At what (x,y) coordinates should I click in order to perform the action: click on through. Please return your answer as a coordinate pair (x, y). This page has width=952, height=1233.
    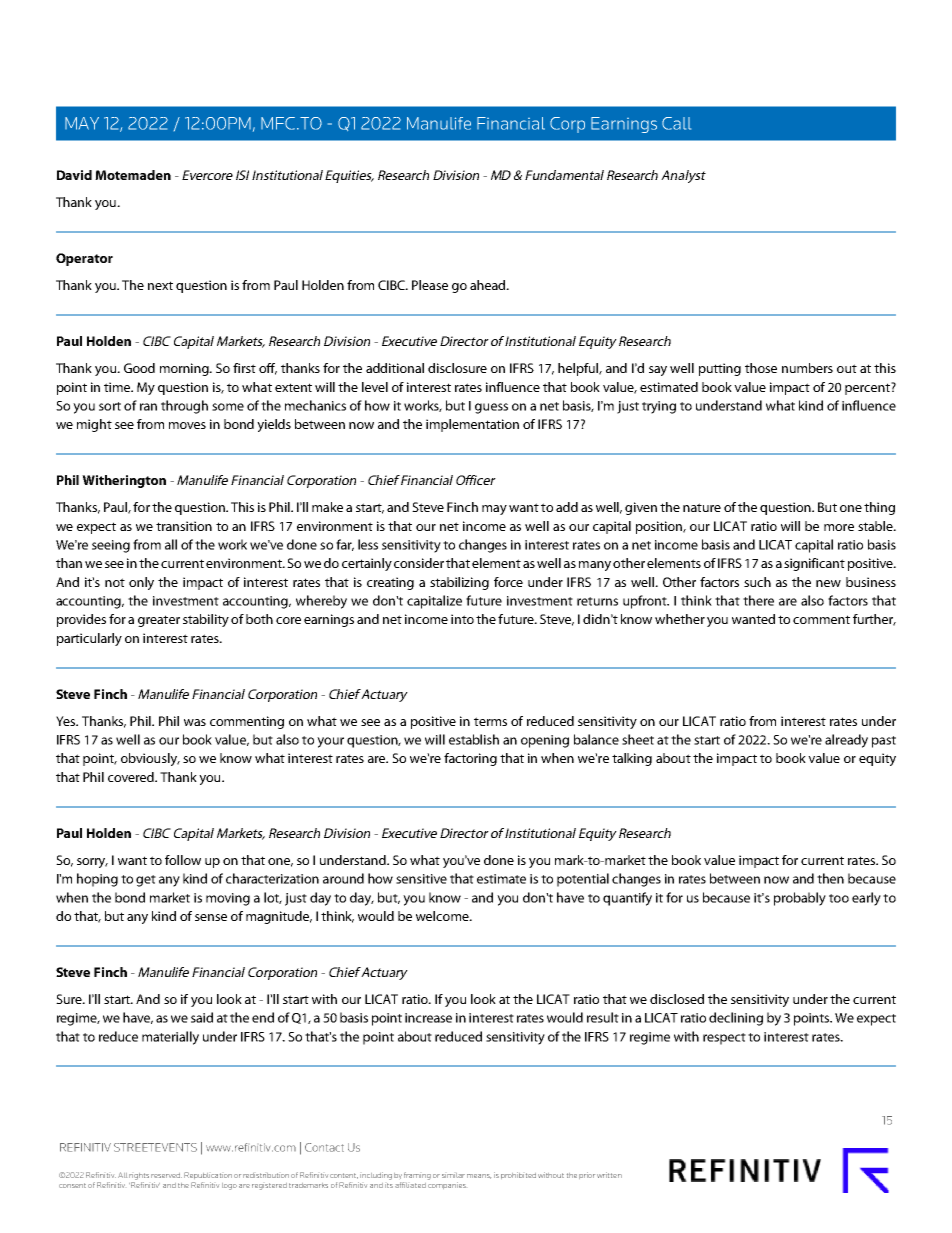
    Looking at the image, I should click on (184, 407).
